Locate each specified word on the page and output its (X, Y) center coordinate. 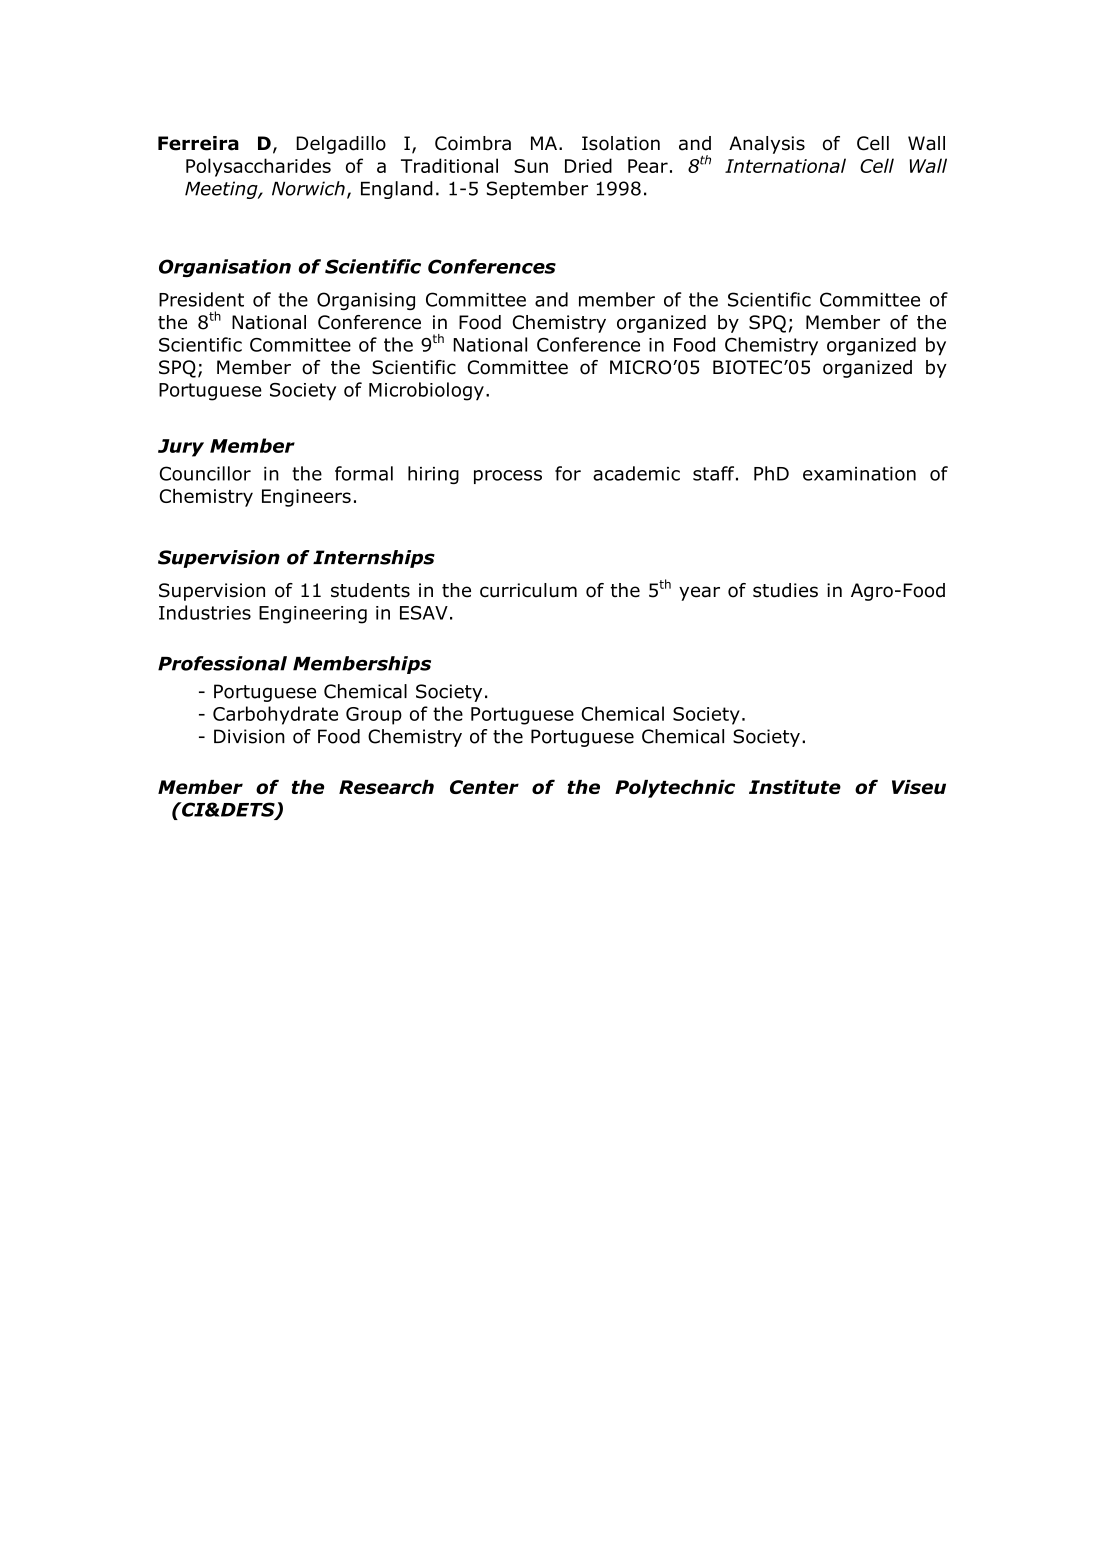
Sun (531, 166)
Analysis (767, 145)
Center (484, 787)
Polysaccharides (258, 167)
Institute (795, 787)
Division (249, 736)
